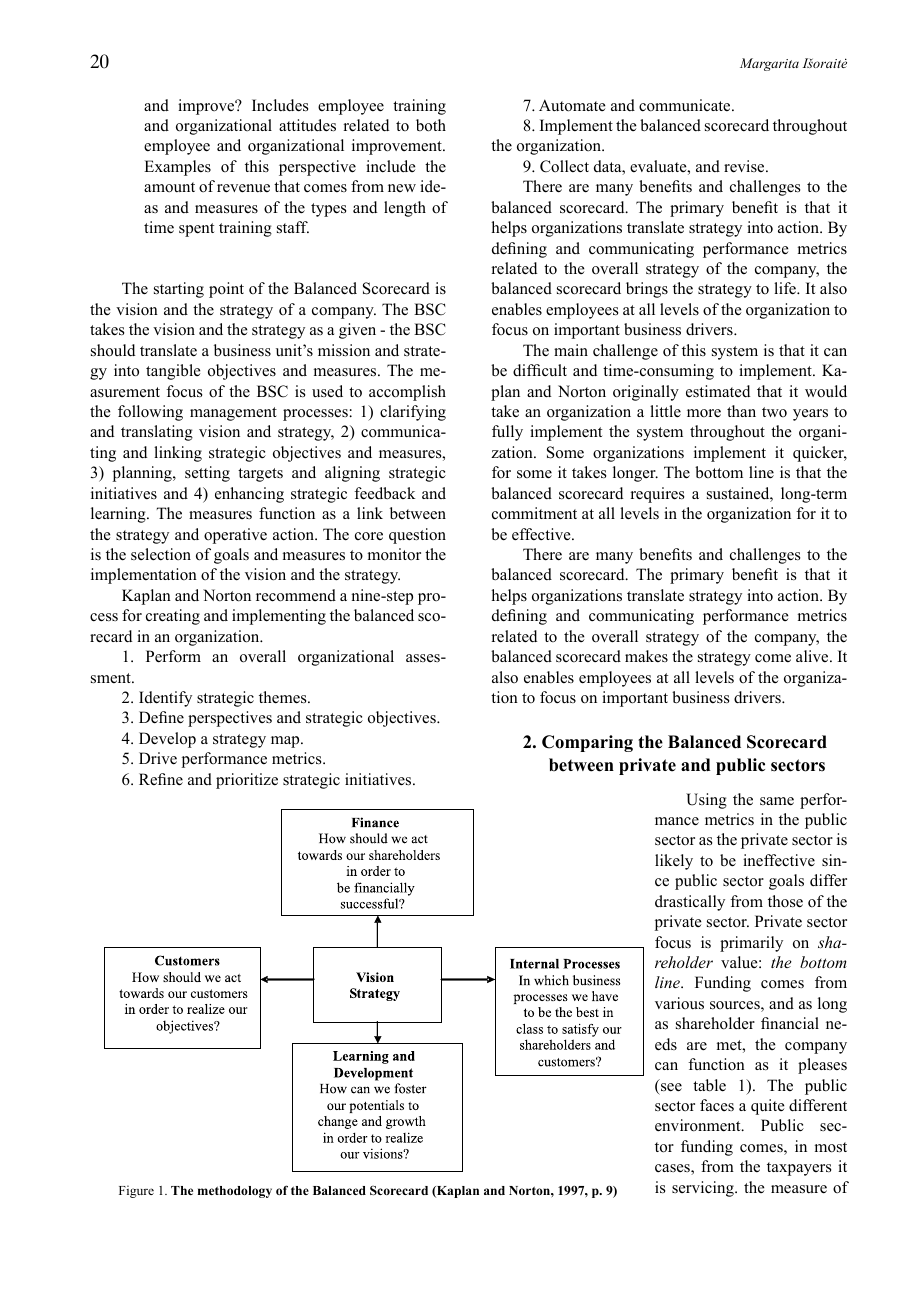 The image size is (924, 1308). I want to click on Examples, so click(177, 168).
